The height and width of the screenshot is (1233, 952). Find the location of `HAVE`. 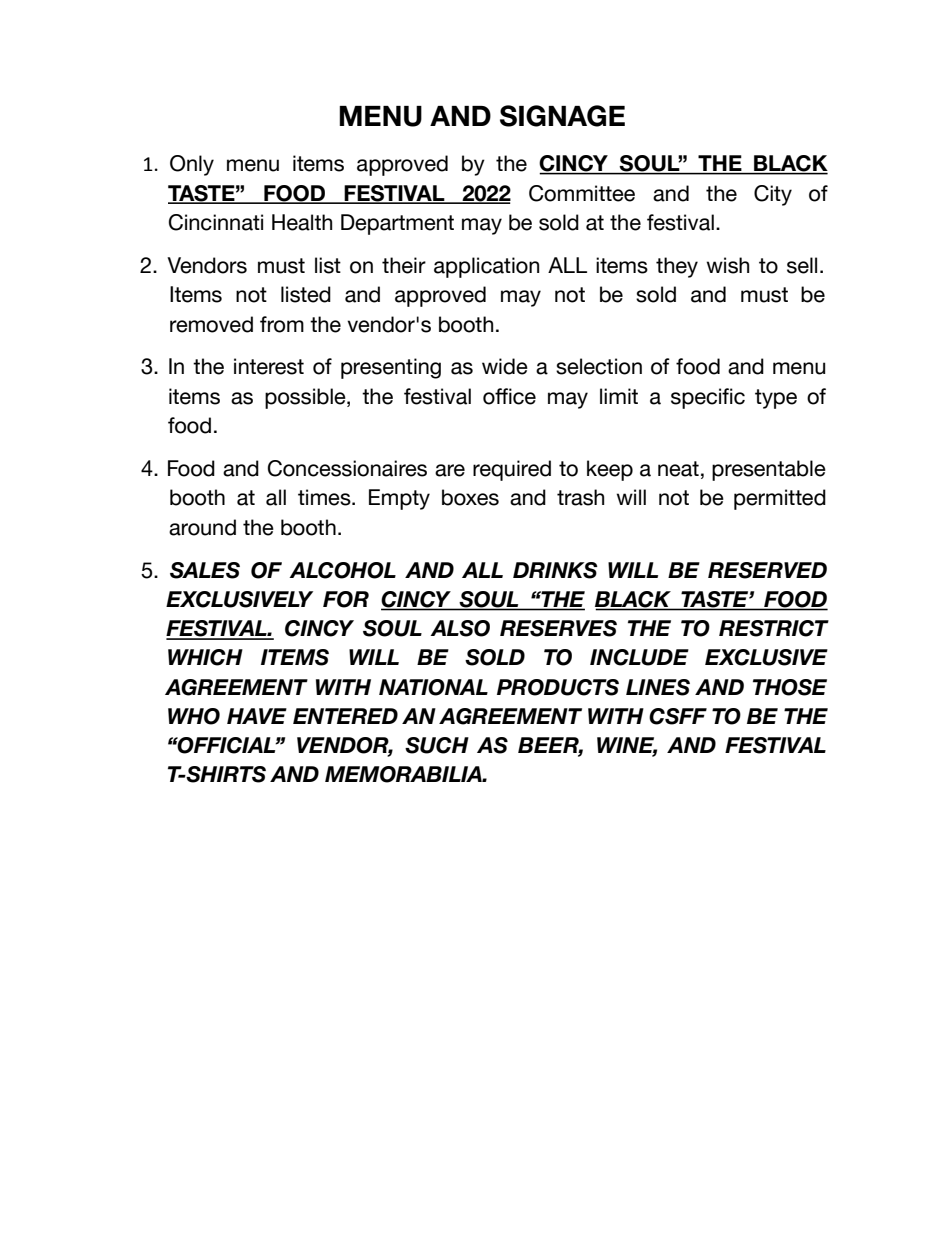

HAVE is located at coordinates (257, 716).
